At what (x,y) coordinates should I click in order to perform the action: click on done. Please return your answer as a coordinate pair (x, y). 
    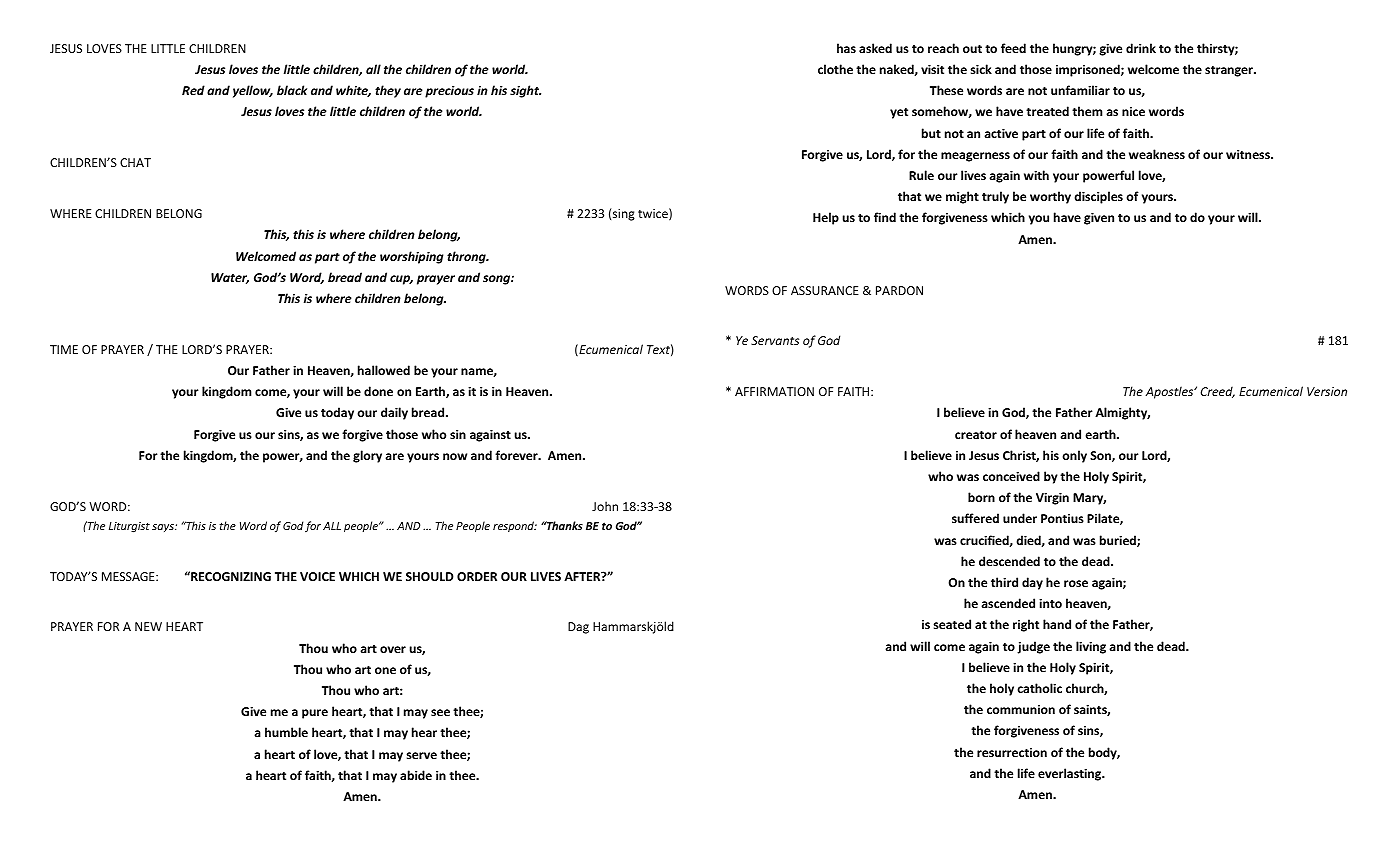
    Looking at the image, I should click on (378, 391).
